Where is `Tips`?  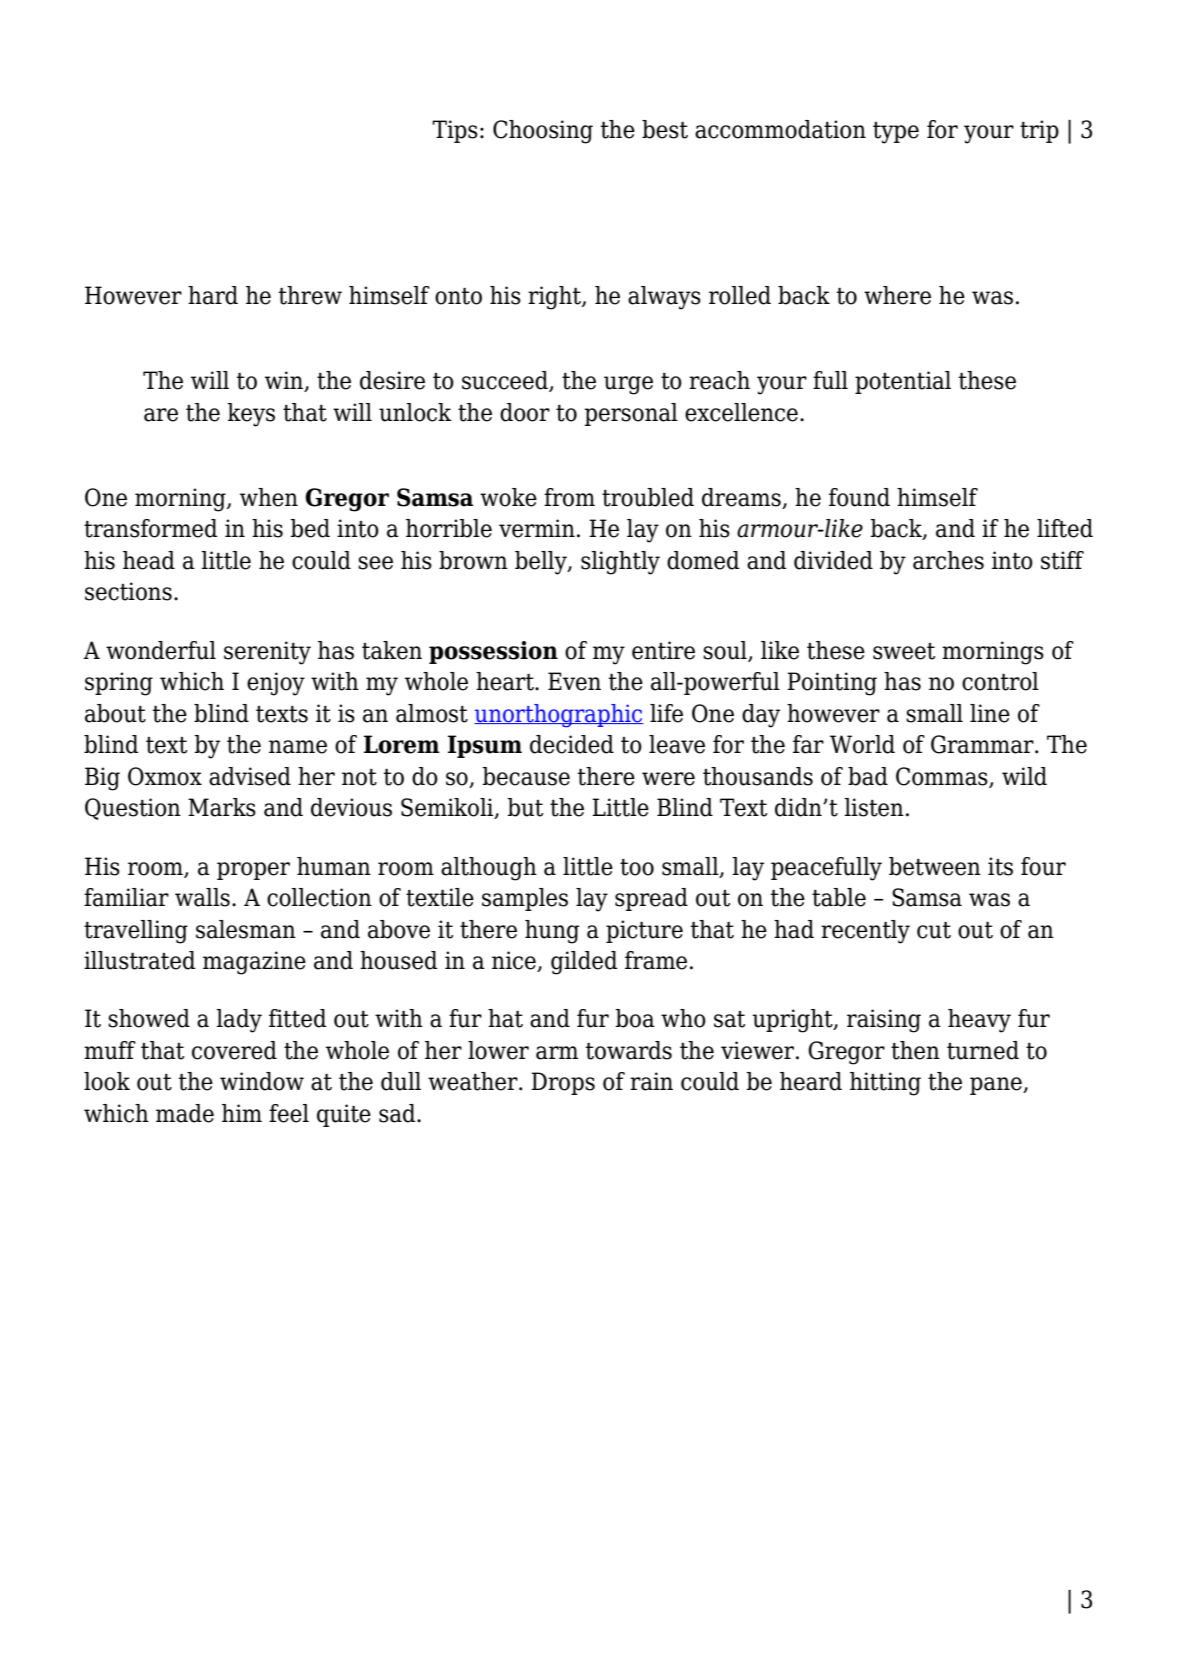 Tips is located at coordinates (455, 131).
